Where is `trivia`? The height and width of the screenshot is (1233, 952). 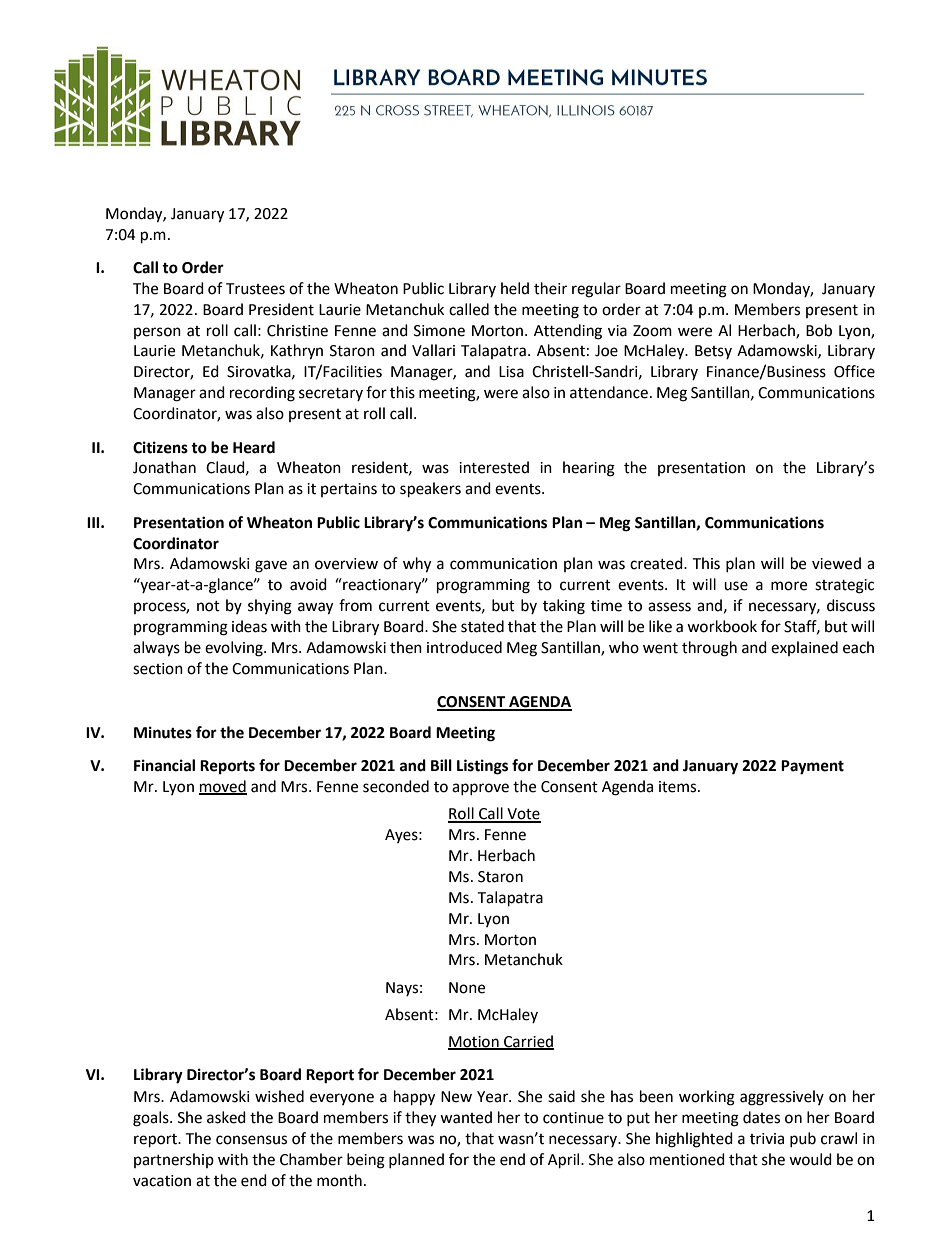 trivia is located at coordinates (767, 1139).
